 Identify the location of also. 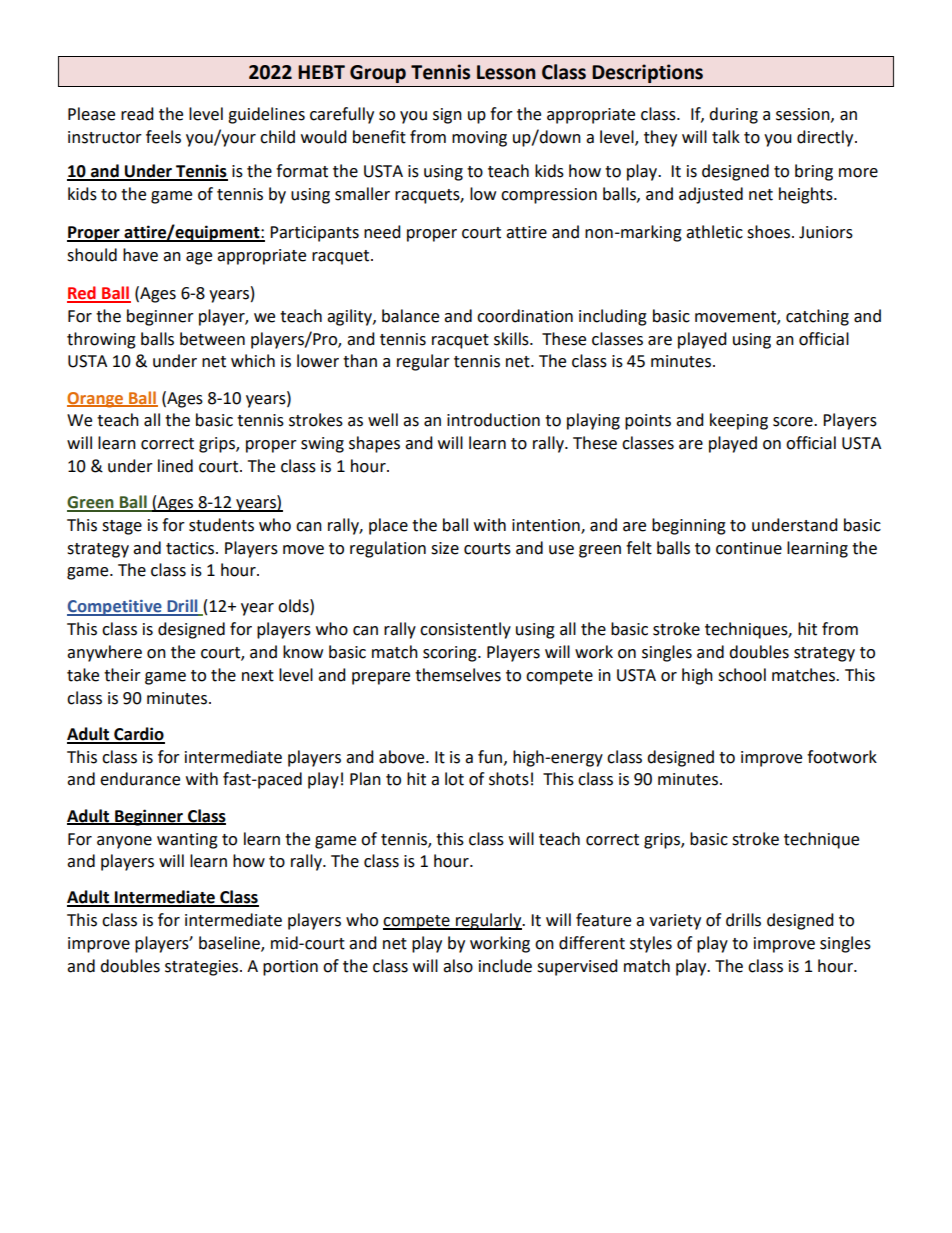
(458, 966).
